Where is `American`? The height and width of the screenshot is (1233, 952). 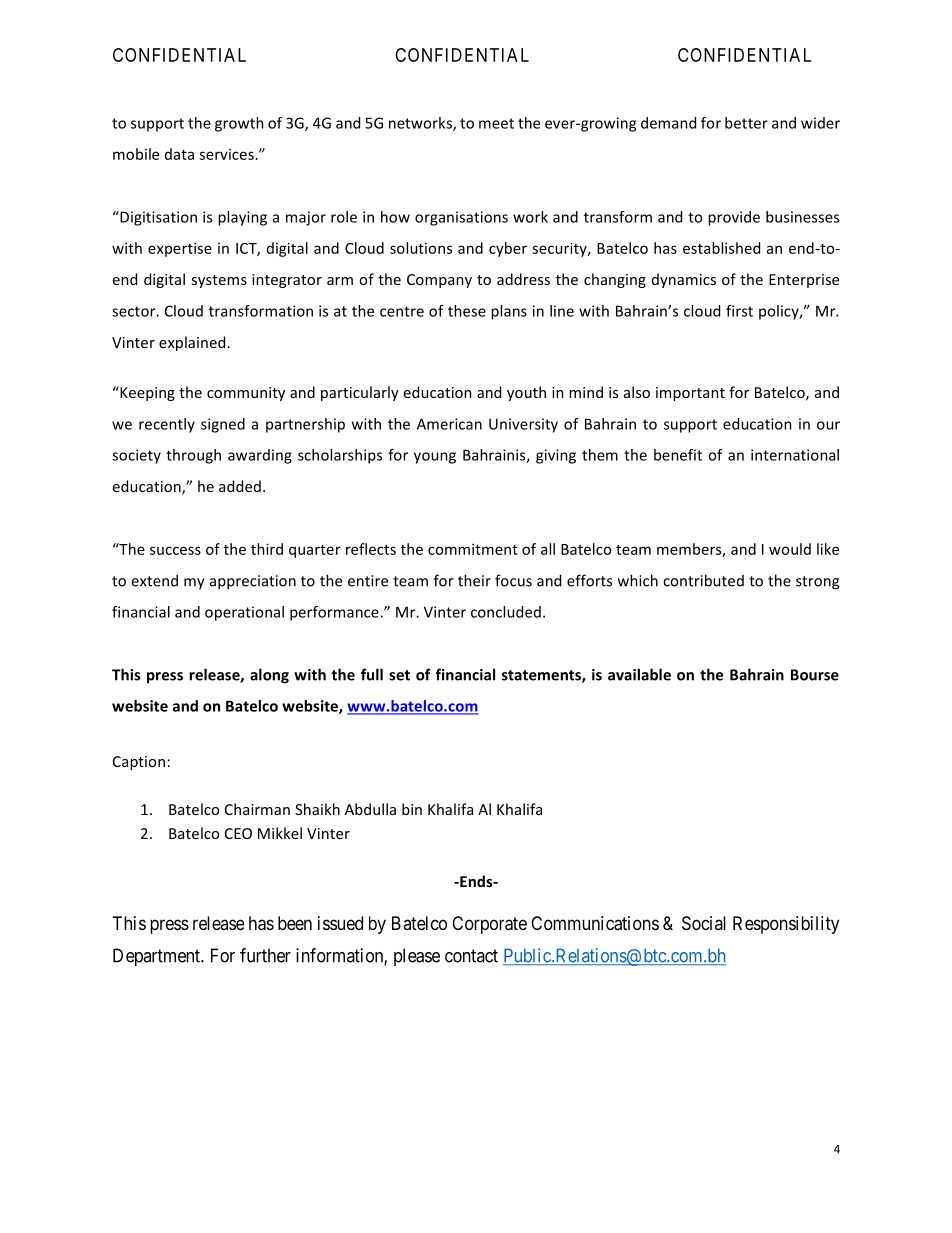 American is located at coordinates (449, 424).
